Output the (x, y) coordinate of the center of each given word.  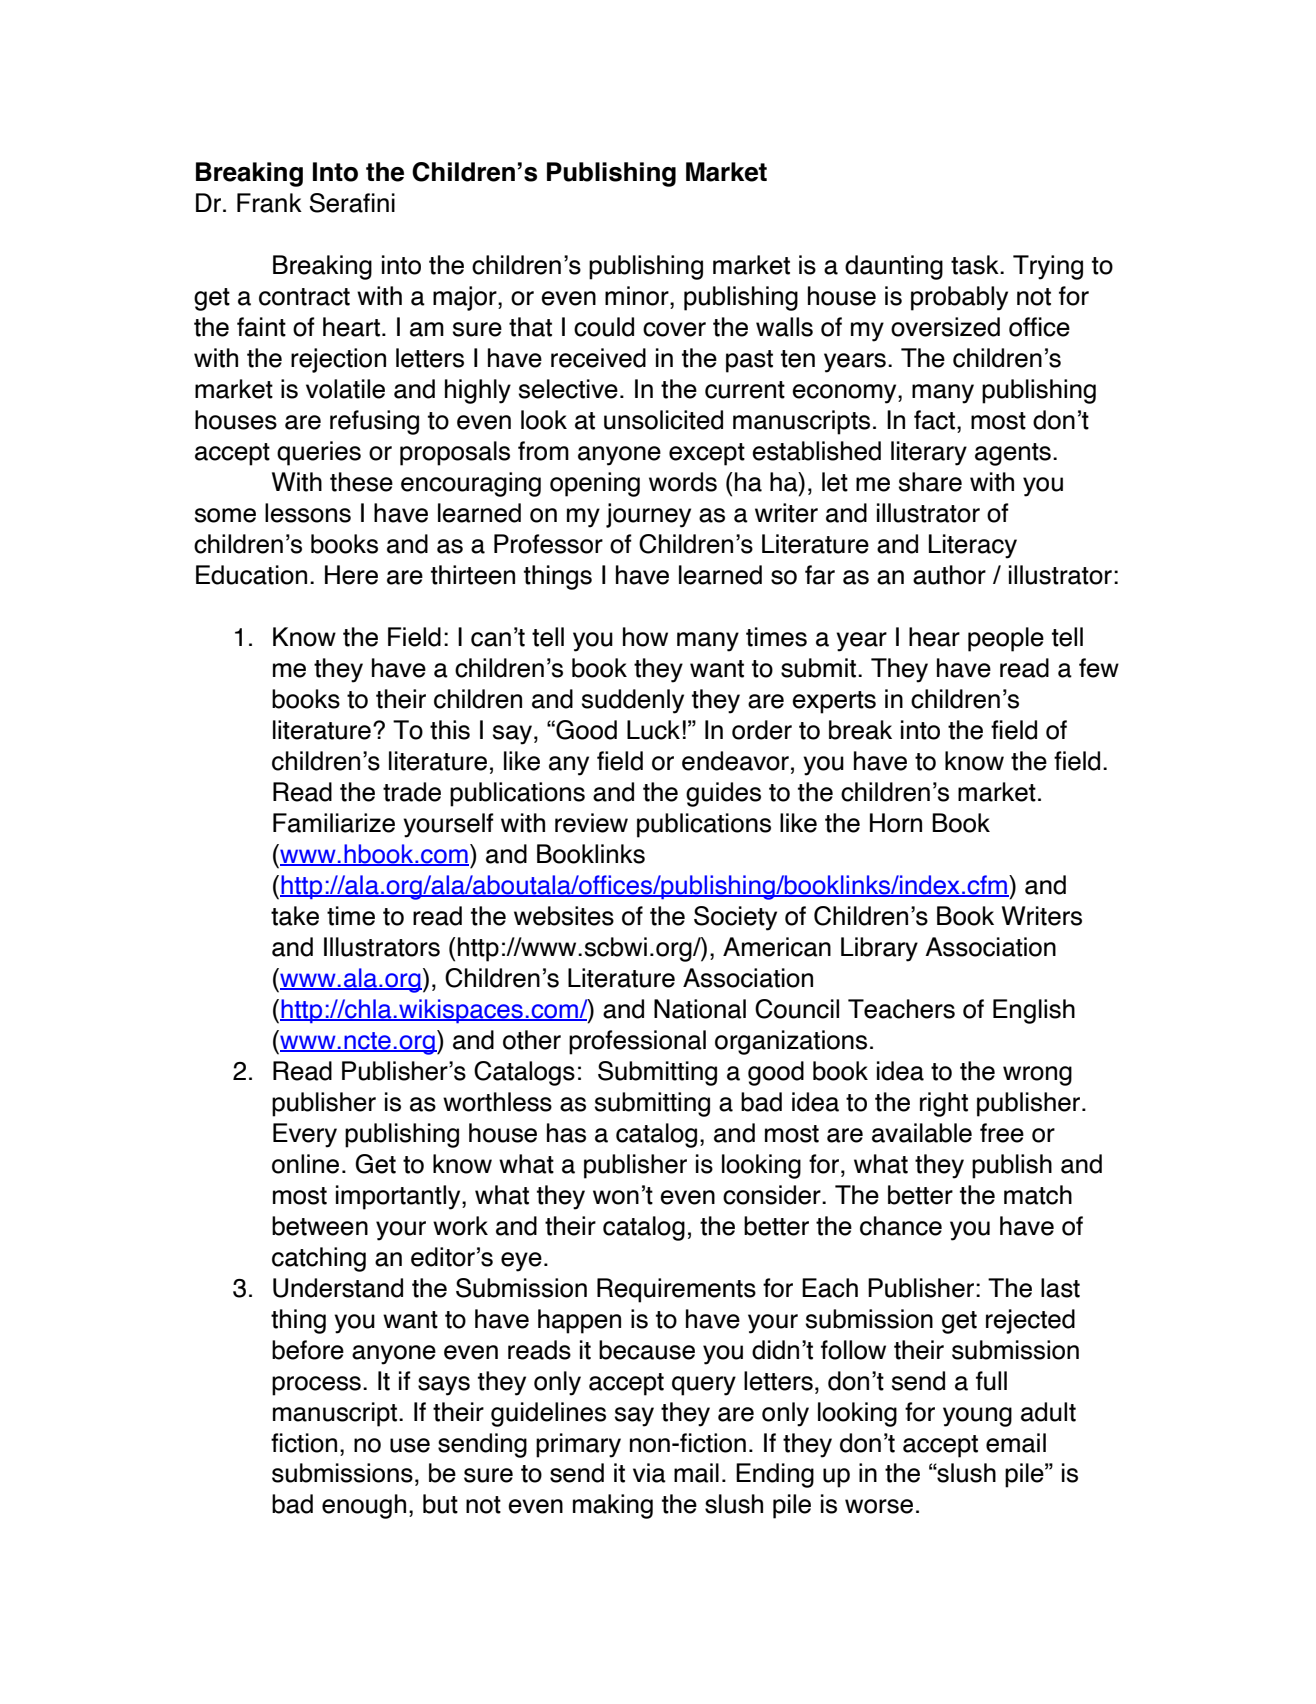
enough (364, 1506)
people (1006, 639)
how (645, 637)
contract (304, 297)
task (976, 265)
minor (638, 296)
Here (351, 575)
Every (305, 1135)
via (649, 1473)
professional (637, 1042)
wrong (1037, 1076)
